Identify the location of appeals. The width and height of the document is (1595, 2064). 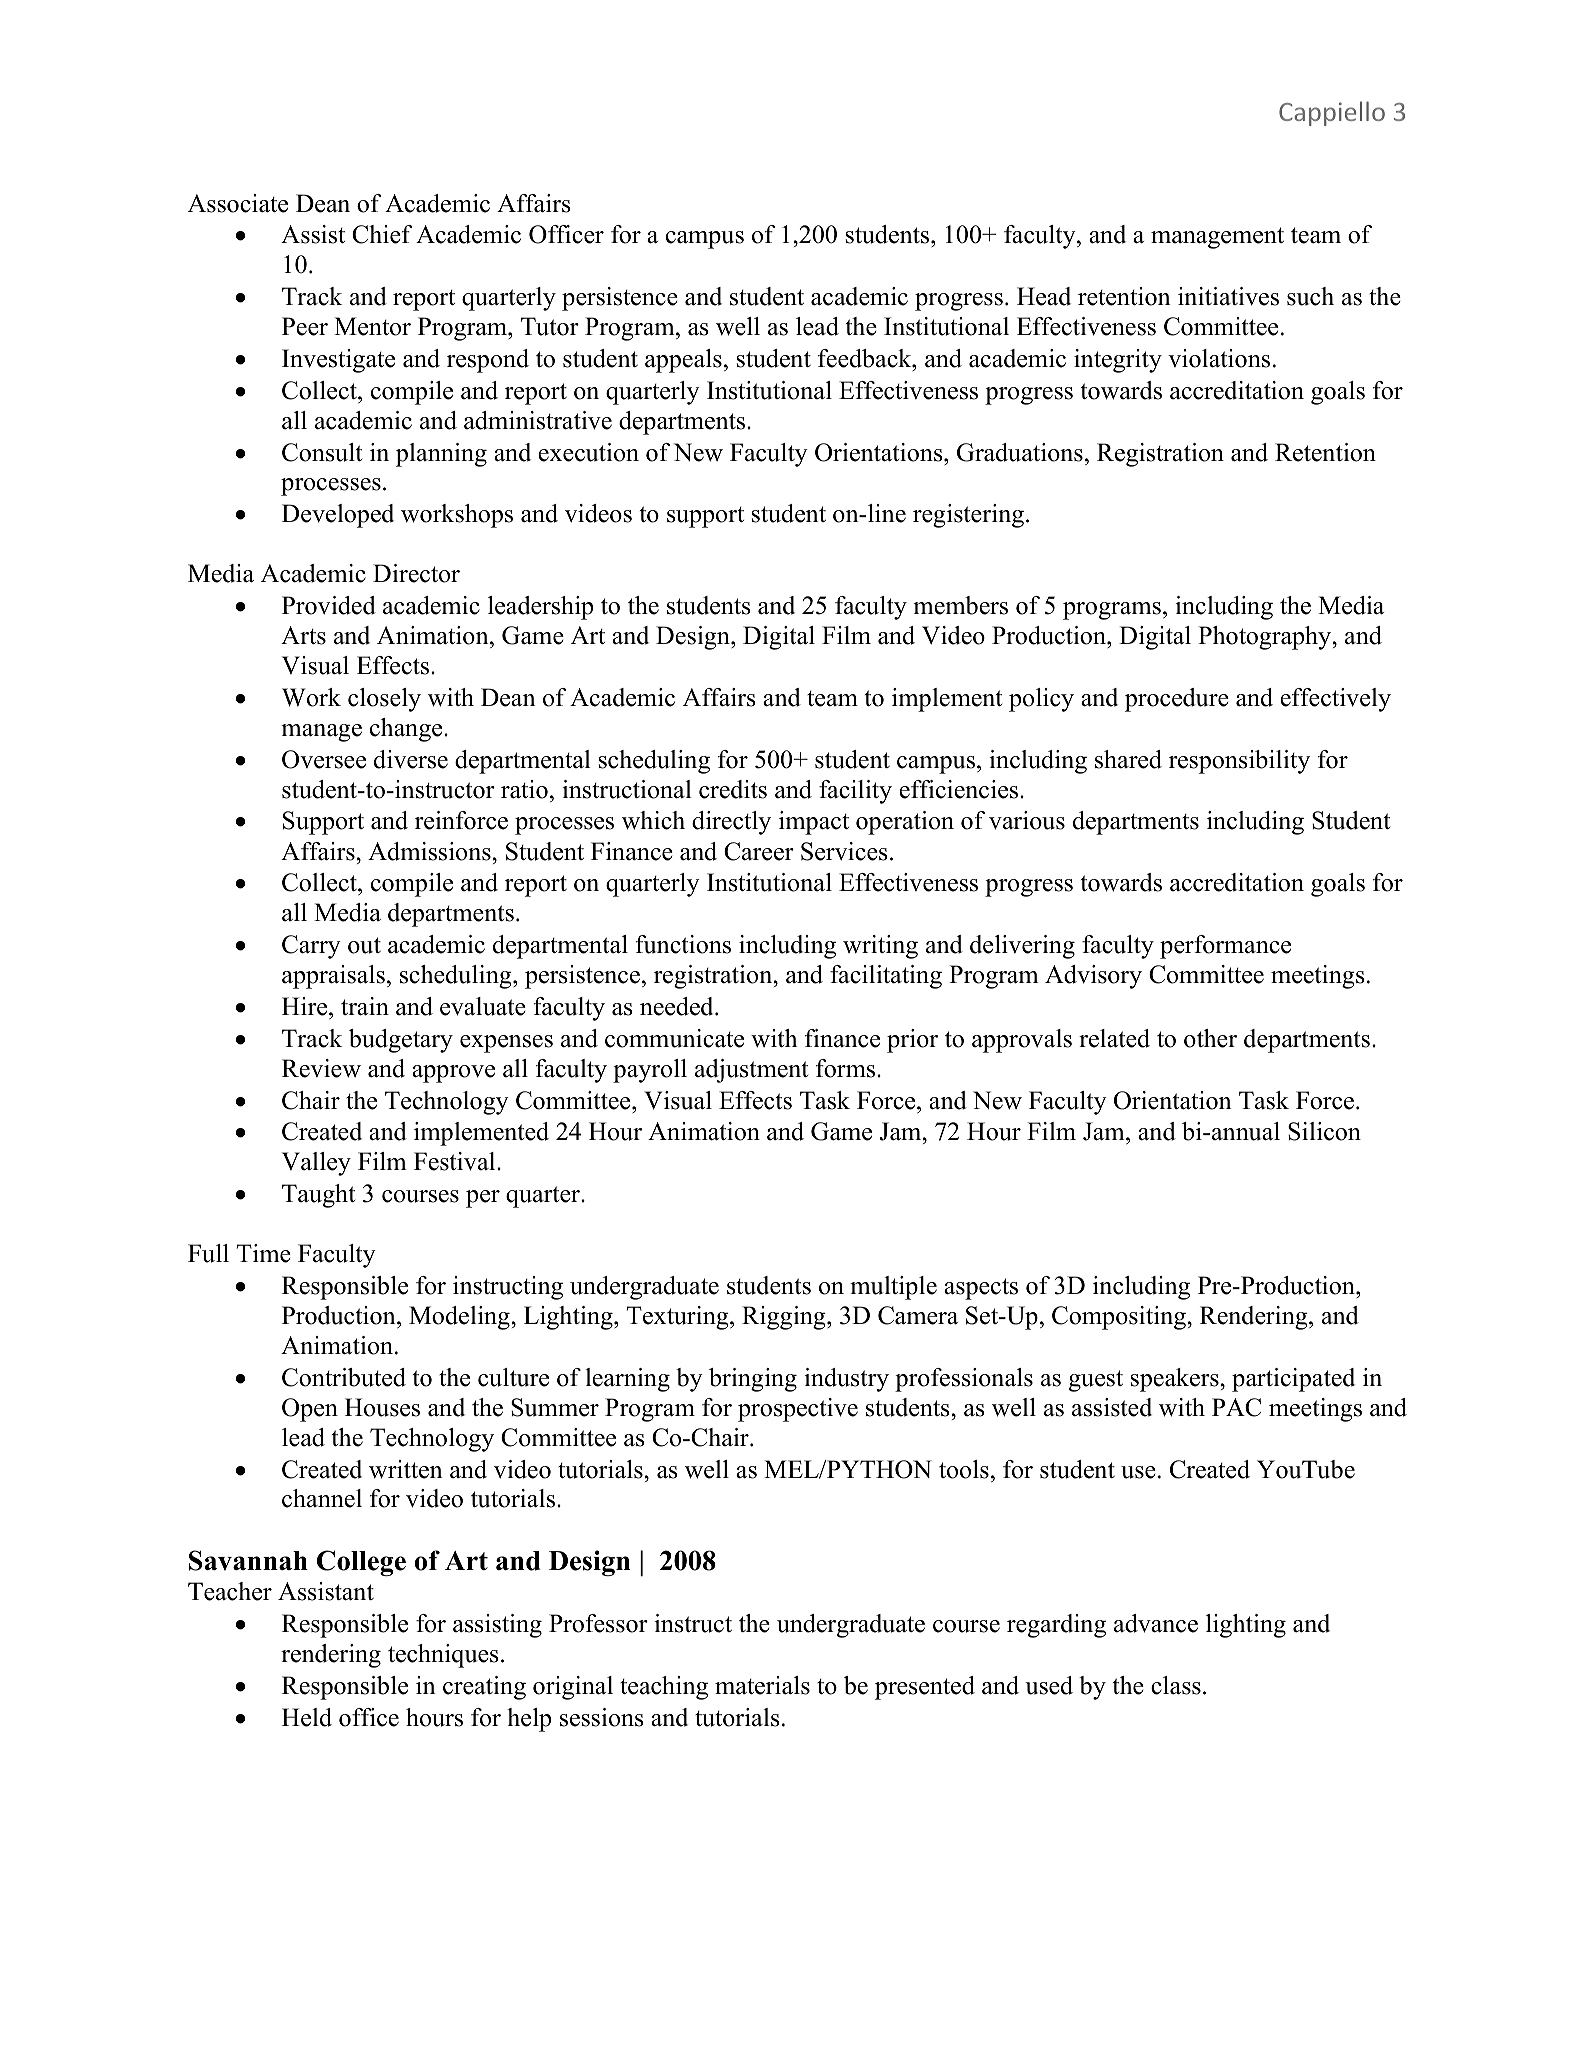
(683, 361).
